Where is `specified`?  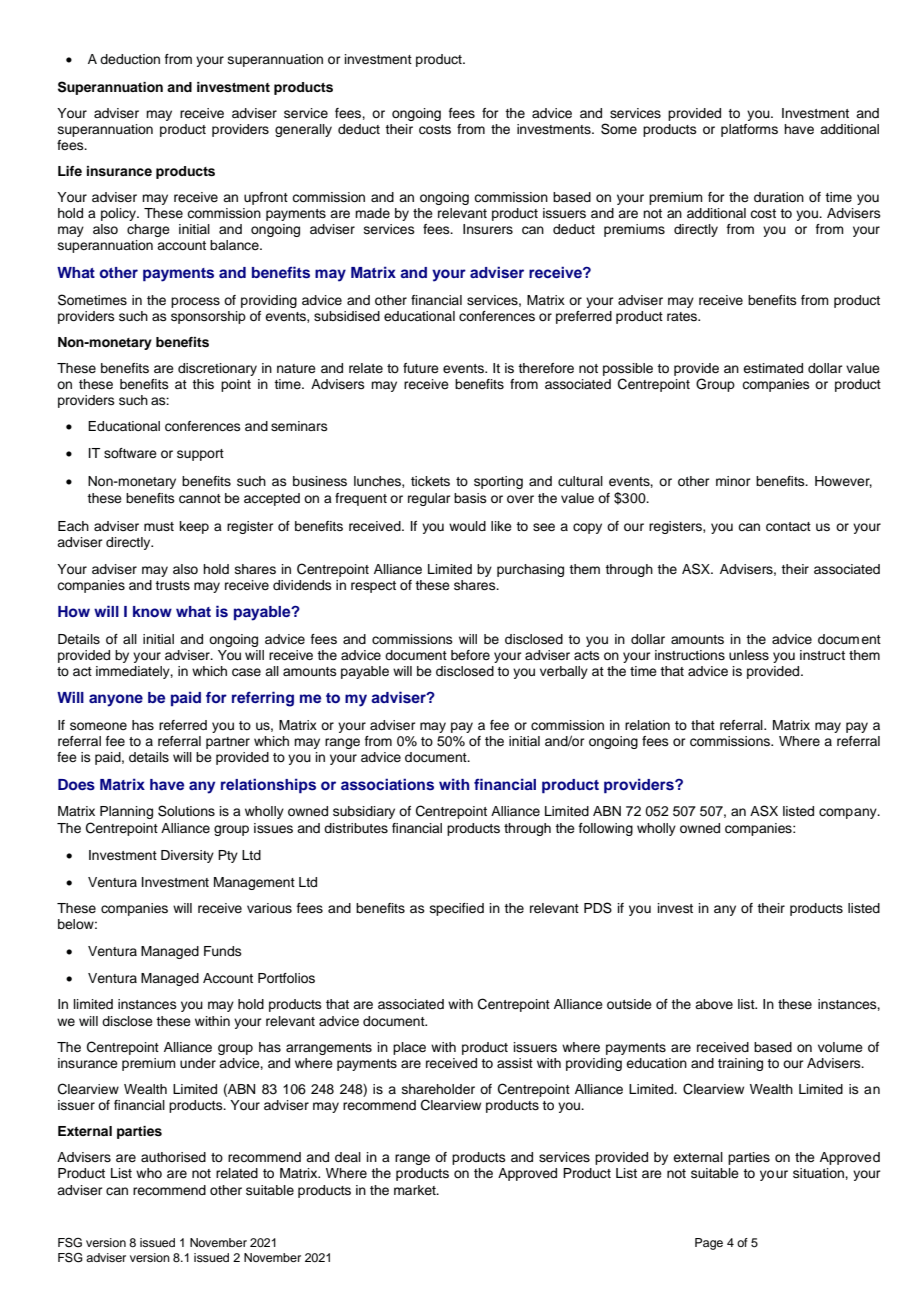 specified is located at coordinates (457, 909).
